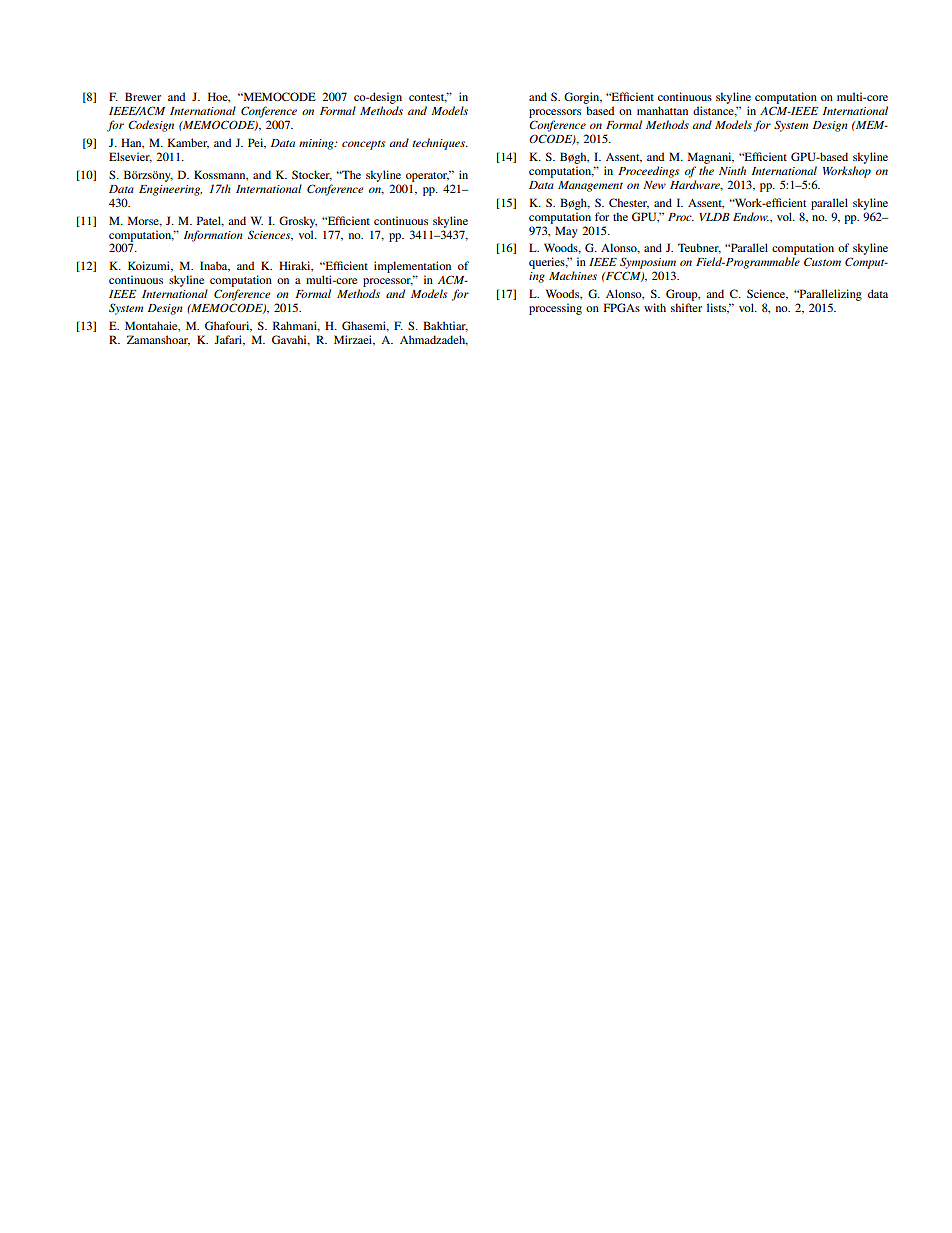 The image size is (952, 1233). Describe the element at coordinates (215, 266) in the document. I see `Inaba` at that location.
